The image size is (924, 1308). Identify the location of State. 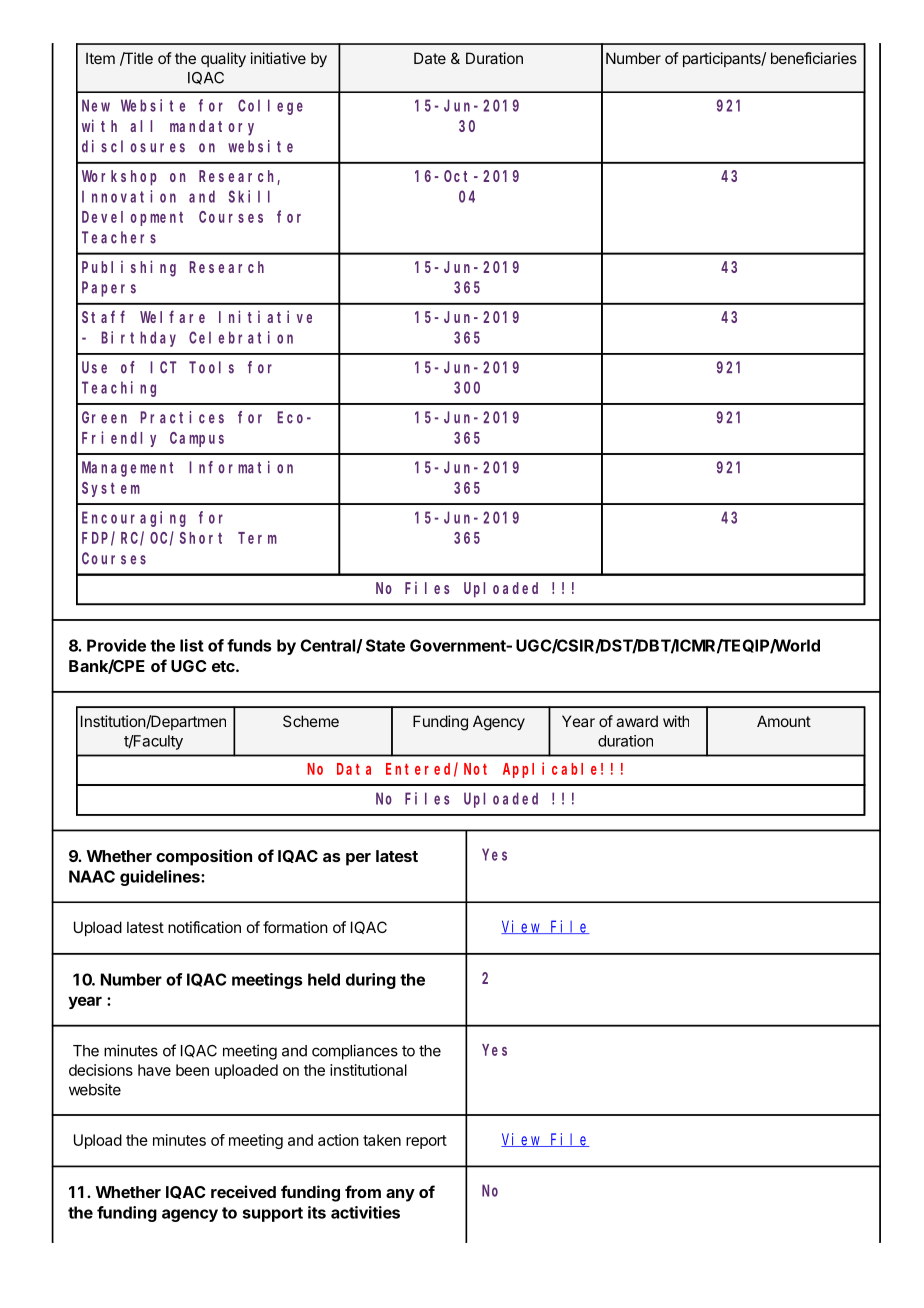
(385, 645).
